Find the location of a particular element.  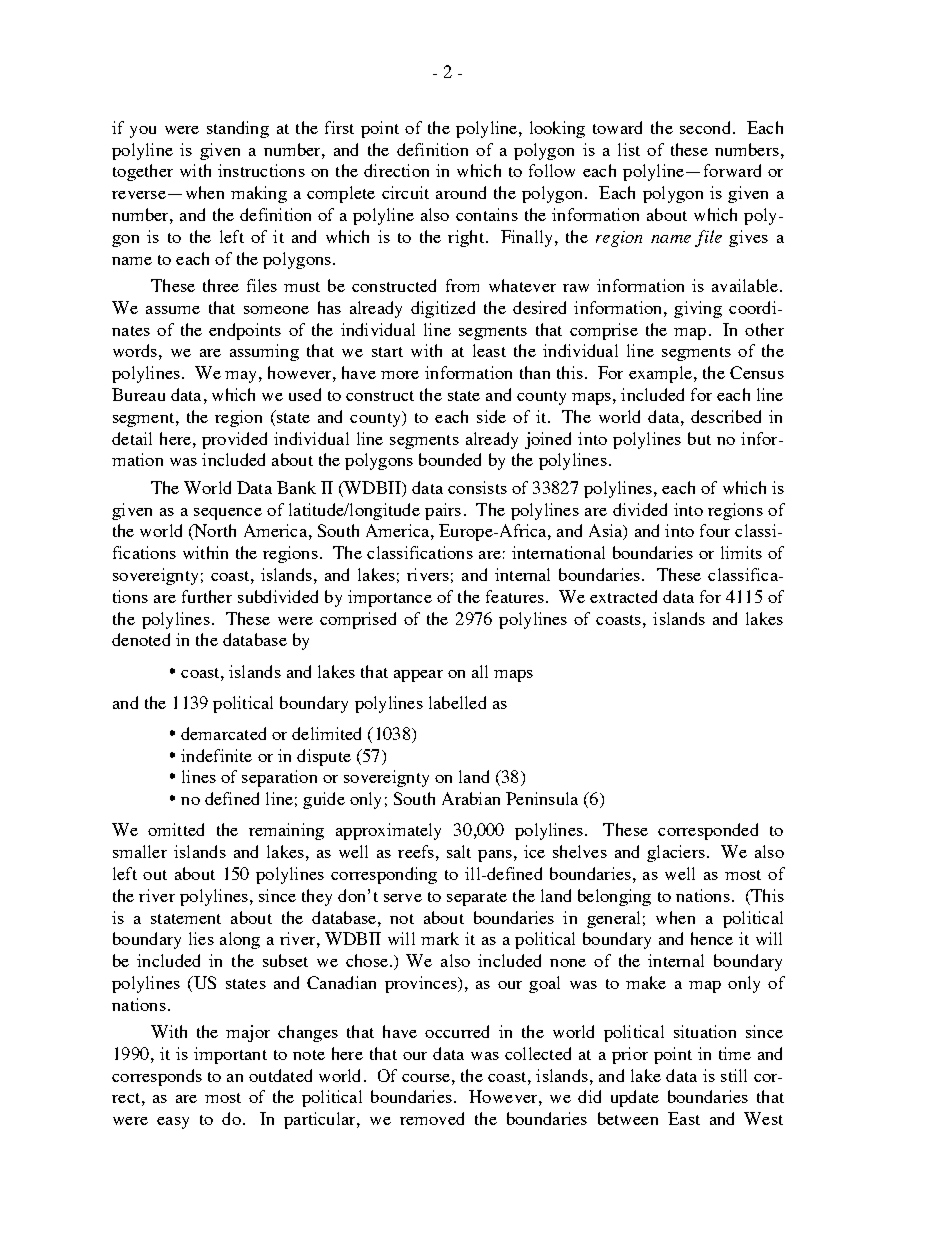

course is located at coordinates (426, 1078).
